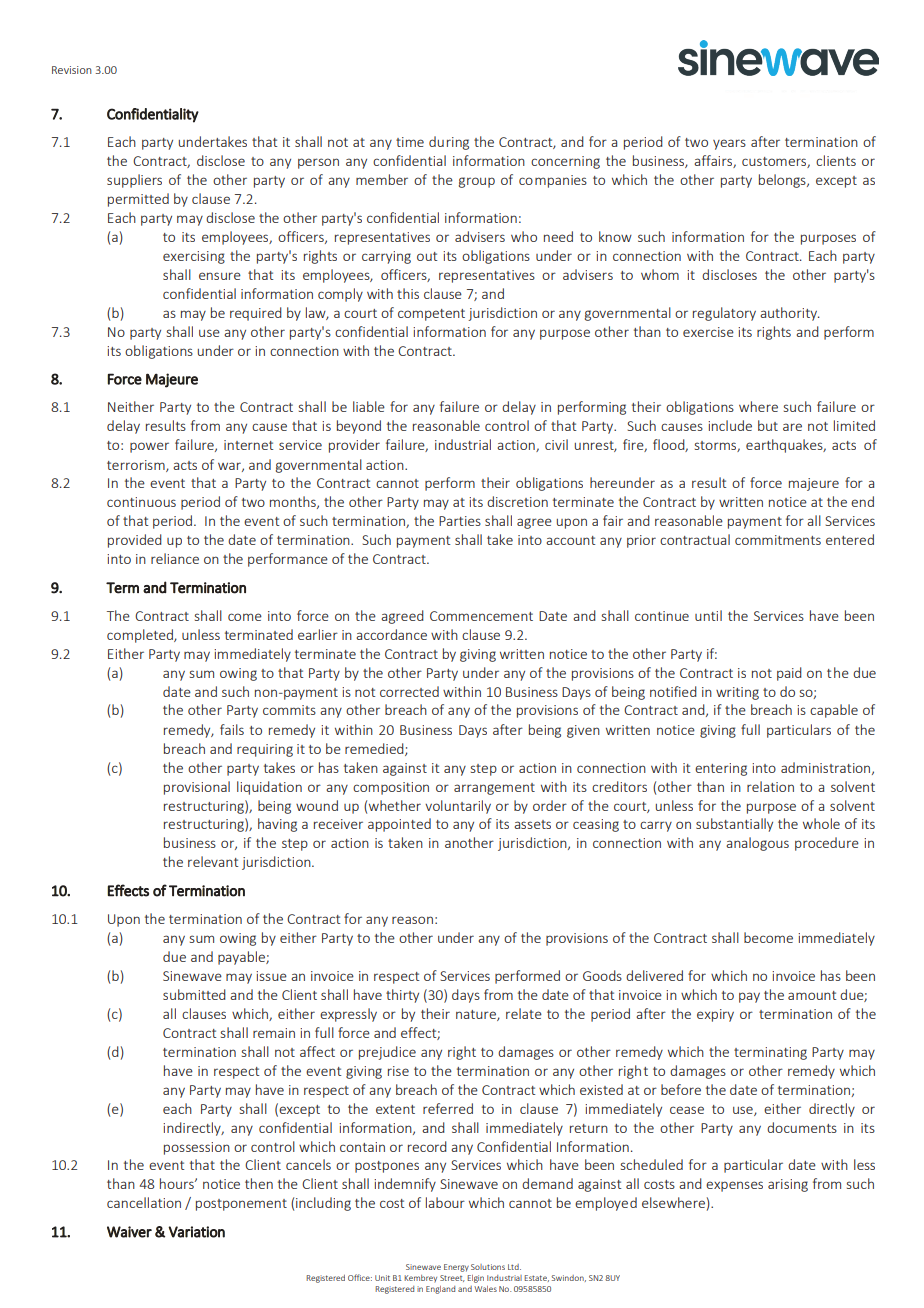 The height and width of the screenshot is (1308, 924). I want to click on during, so click(449, 143).
